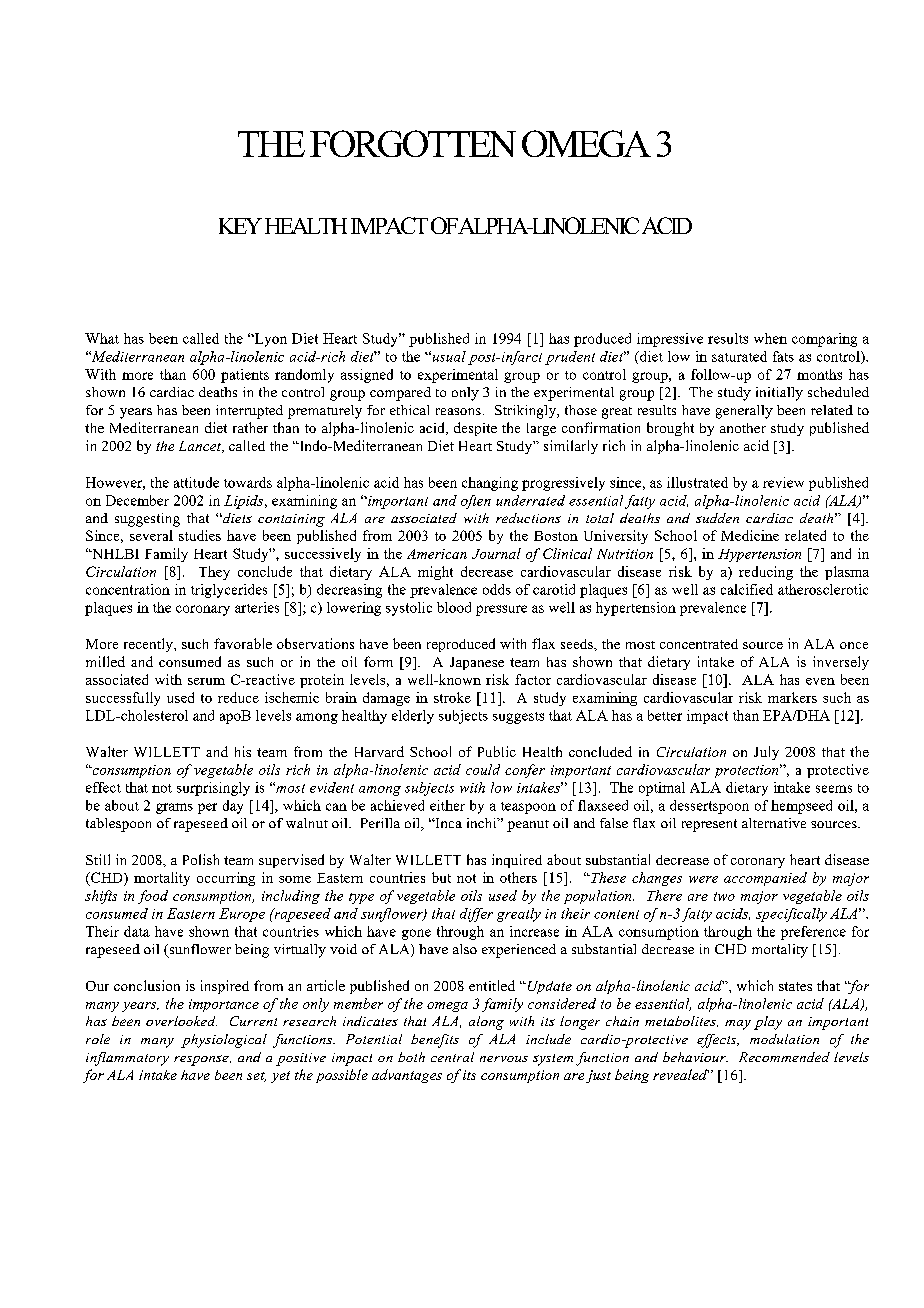 This page has width=924, height=1308. Describe the element at coordinates (452, 1057) in the page. I see `central` at that location.
